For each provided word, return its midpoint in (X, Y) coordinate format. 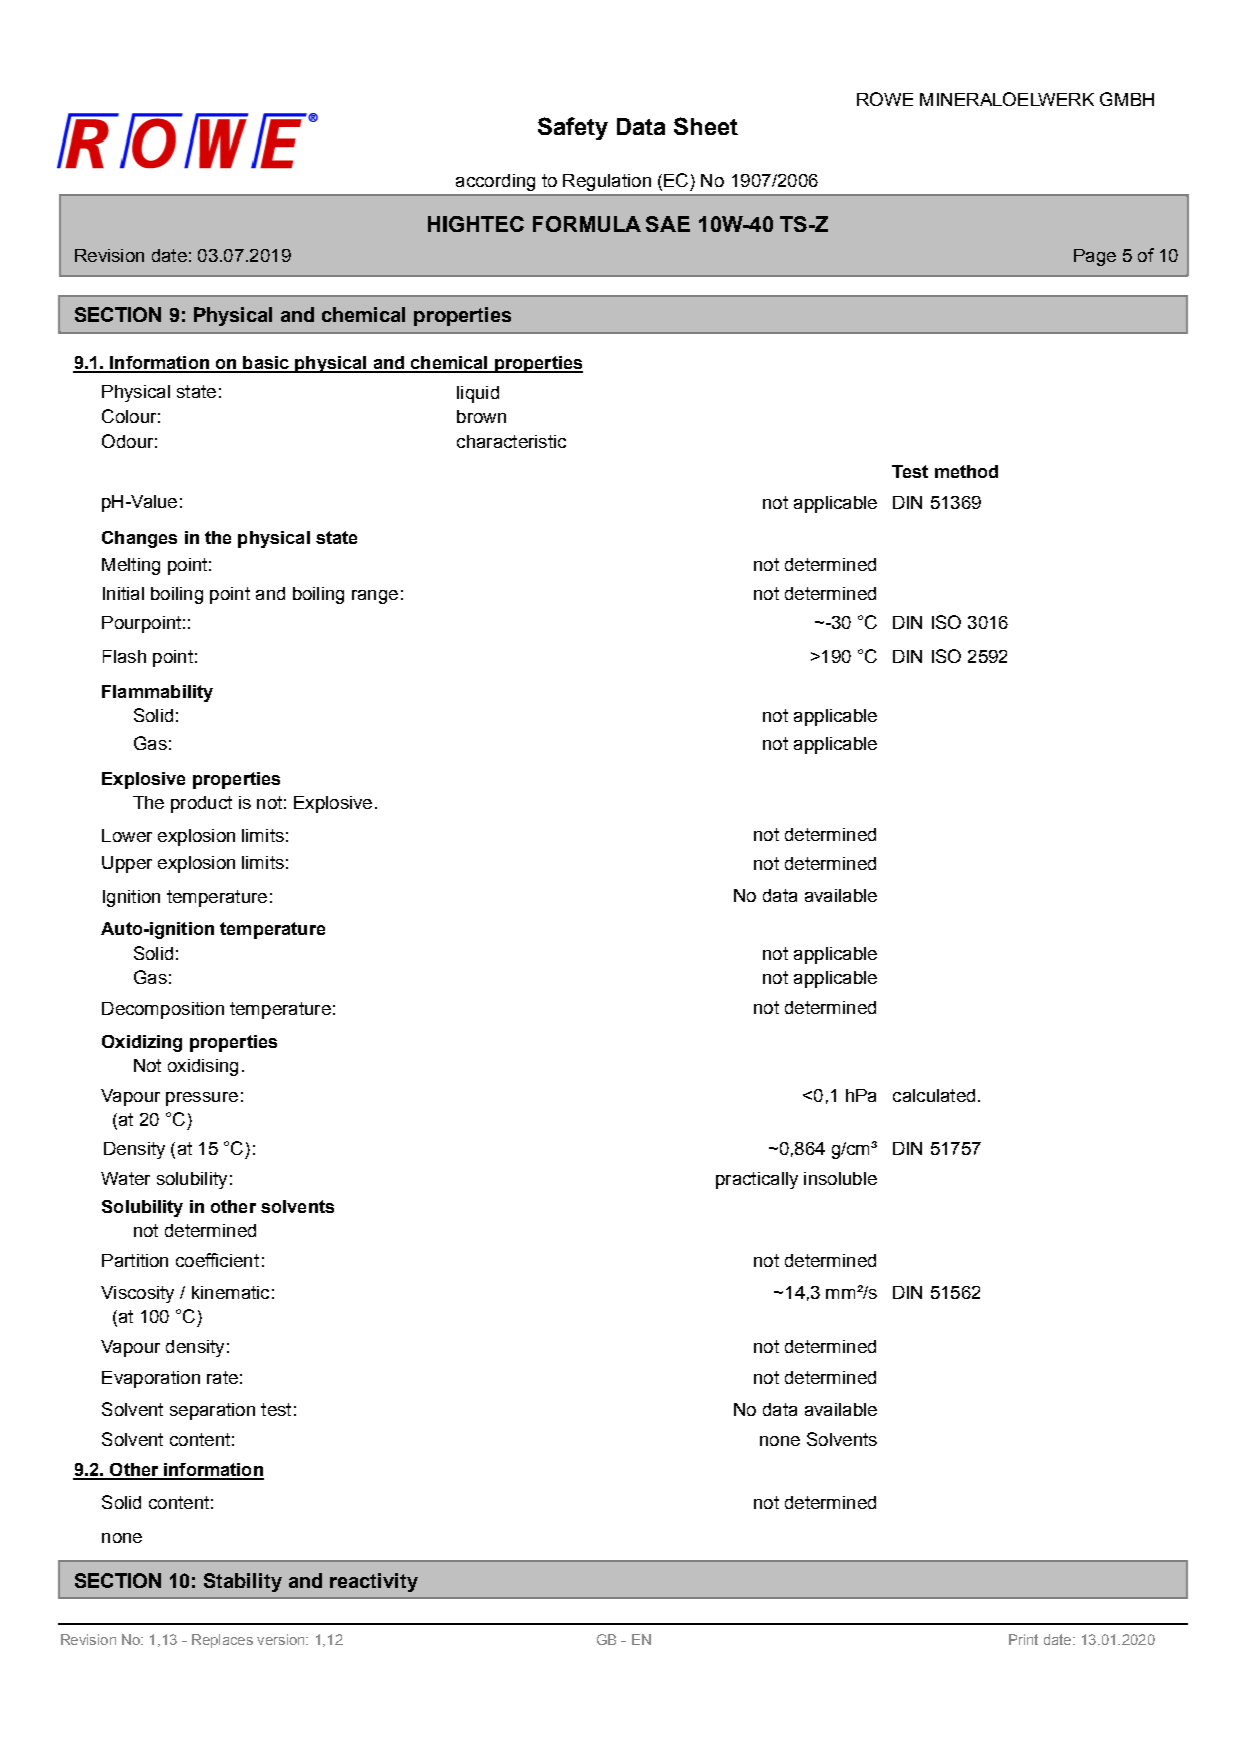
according (495, 182)
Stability (243, 1582)
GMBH (1127, 99)
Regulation (607, 182)
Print (1023, 1639)
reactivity (374, 1582)
